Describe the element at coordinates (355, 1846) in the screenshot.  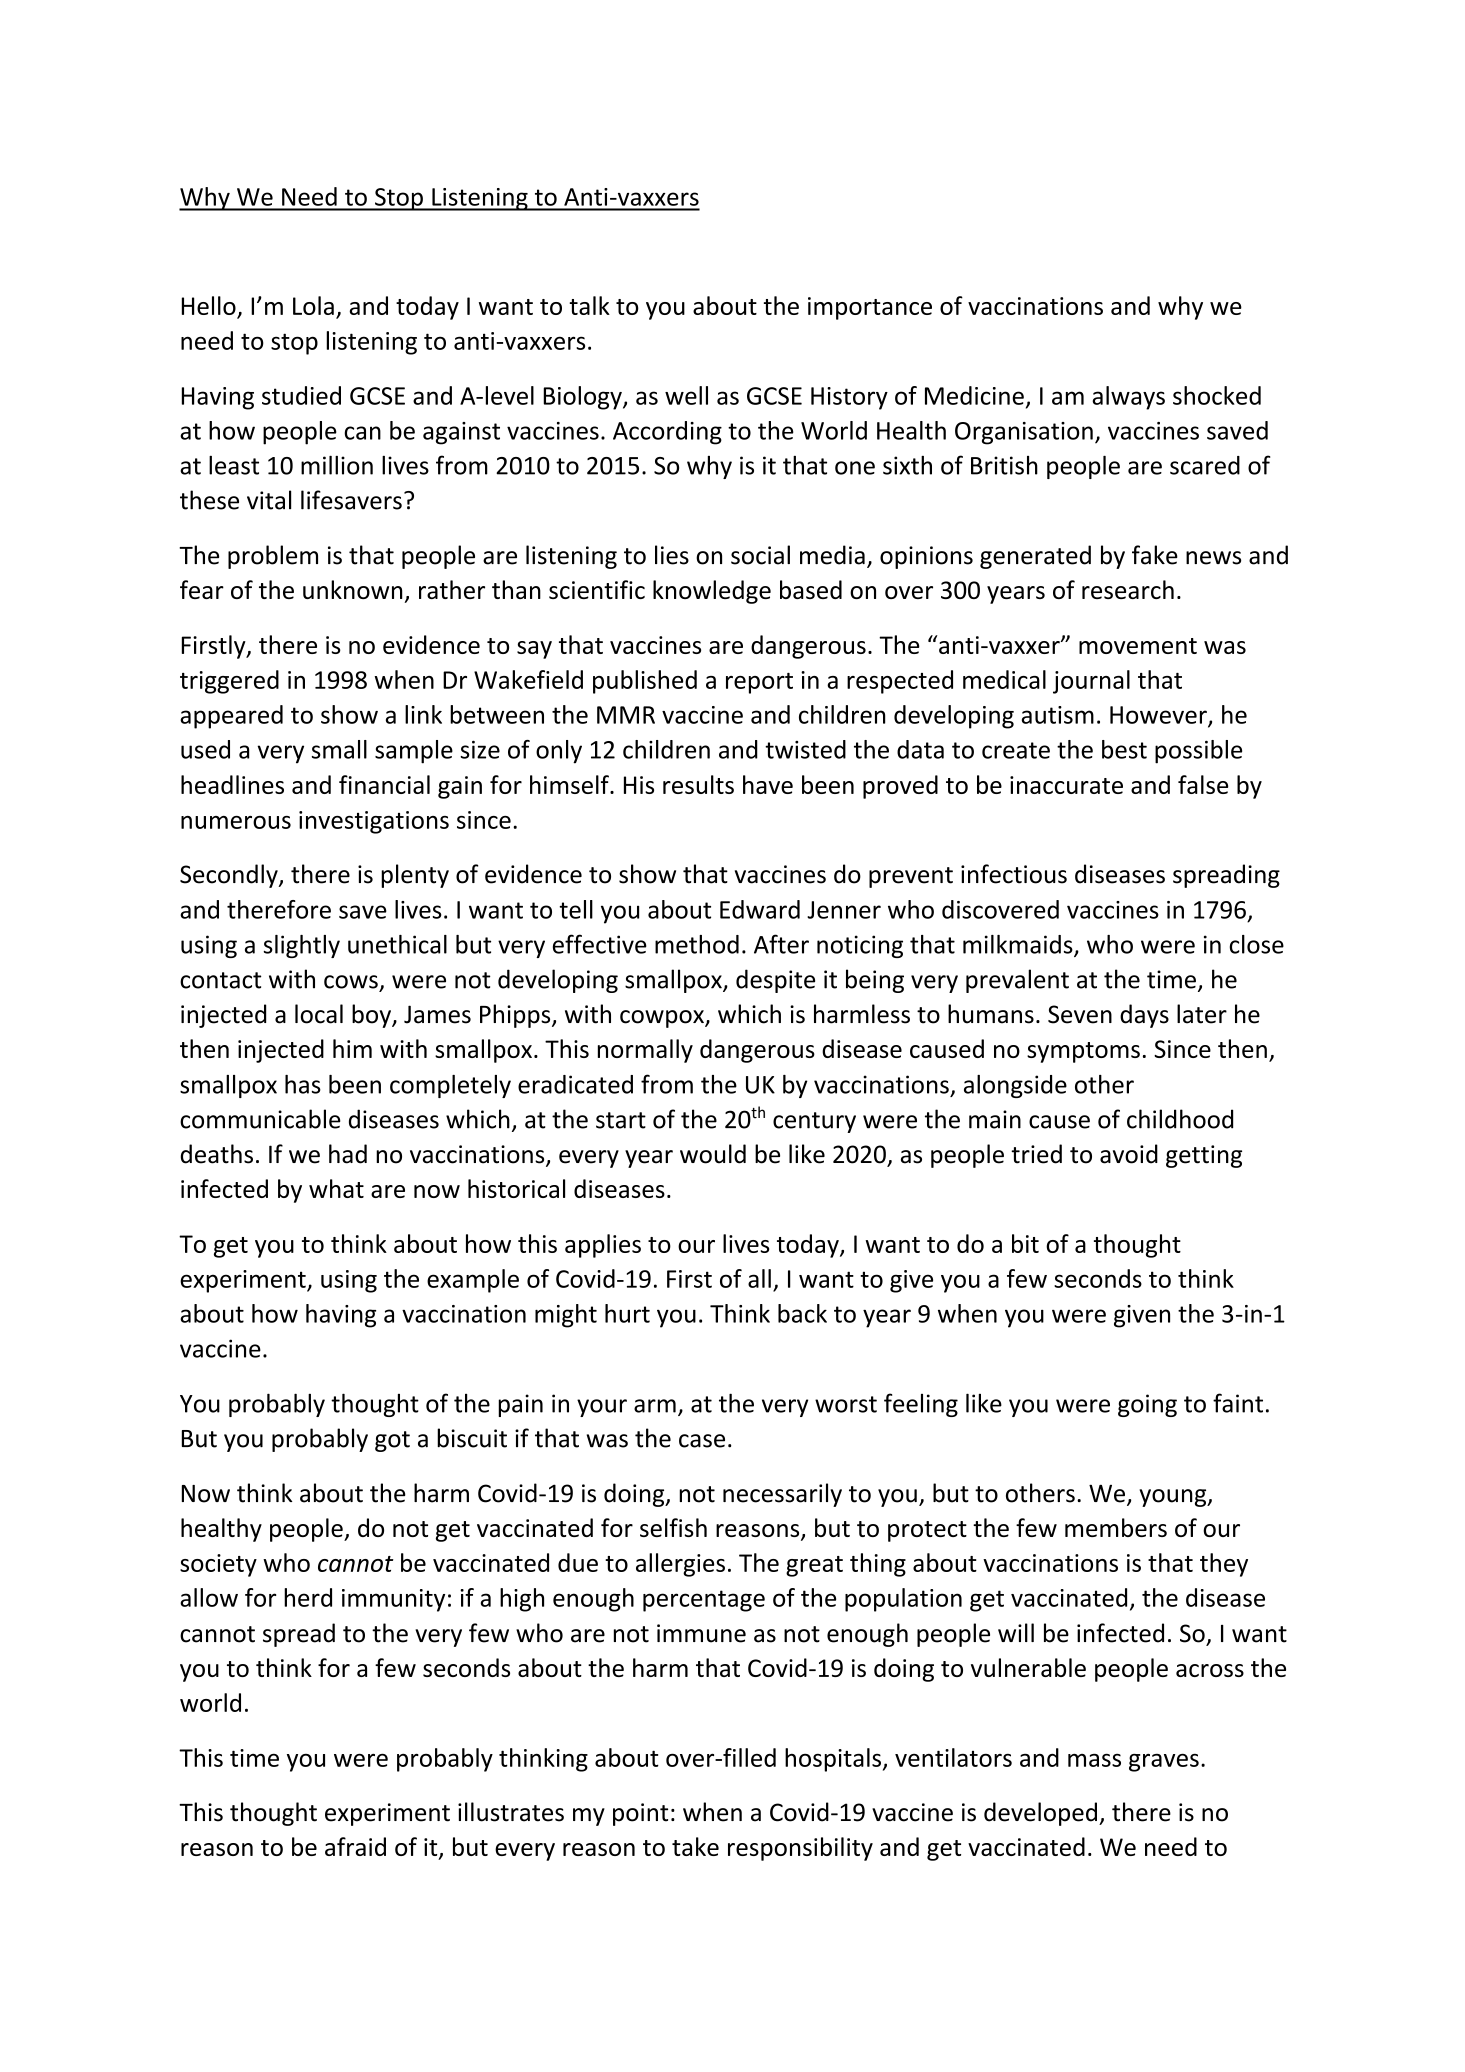
I see `afraid` at that location.
